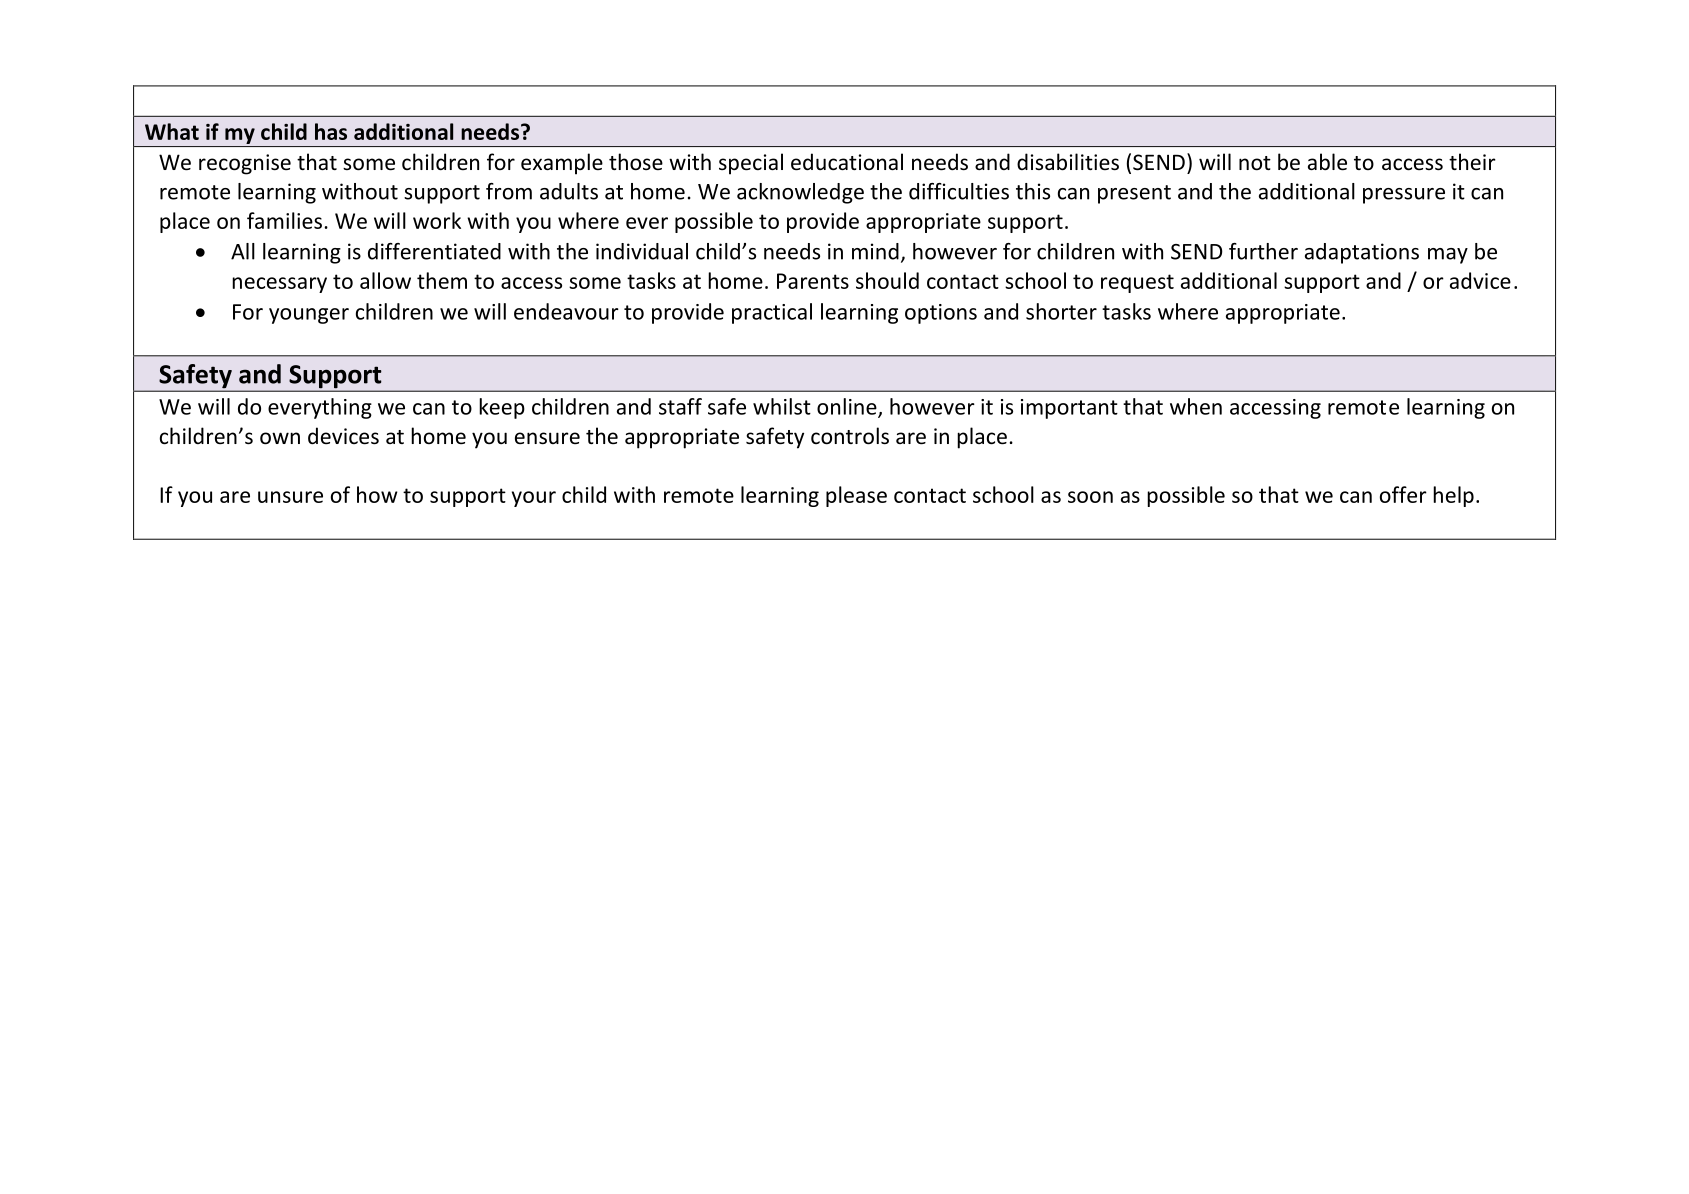  Describe the element at coordinates (1196, 406) in the page. I see `when` at that location.
